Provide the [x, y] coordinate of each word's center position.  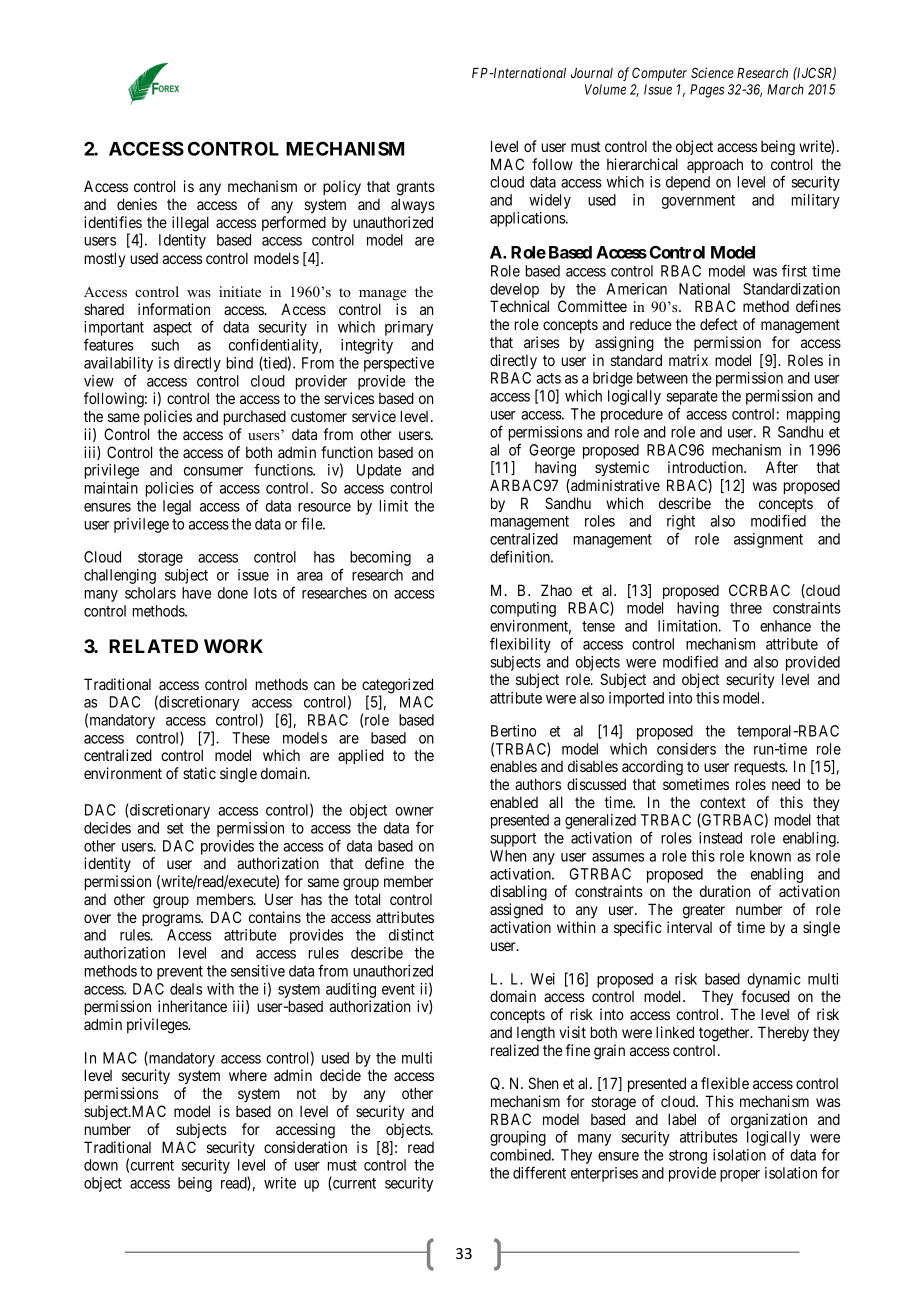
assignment [768, 540]
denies [137, 204]
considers [686, 749]
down [101, 1165]
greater [704, 911]
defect [719, 324]
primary [409, 328]
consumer [213, 471]
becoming [380, 558]
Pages [707, 91]
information [174, 309]
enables [513, 766]
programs [172, 920]
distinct [411, 935]
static [199, 773]
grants [416, 188]
